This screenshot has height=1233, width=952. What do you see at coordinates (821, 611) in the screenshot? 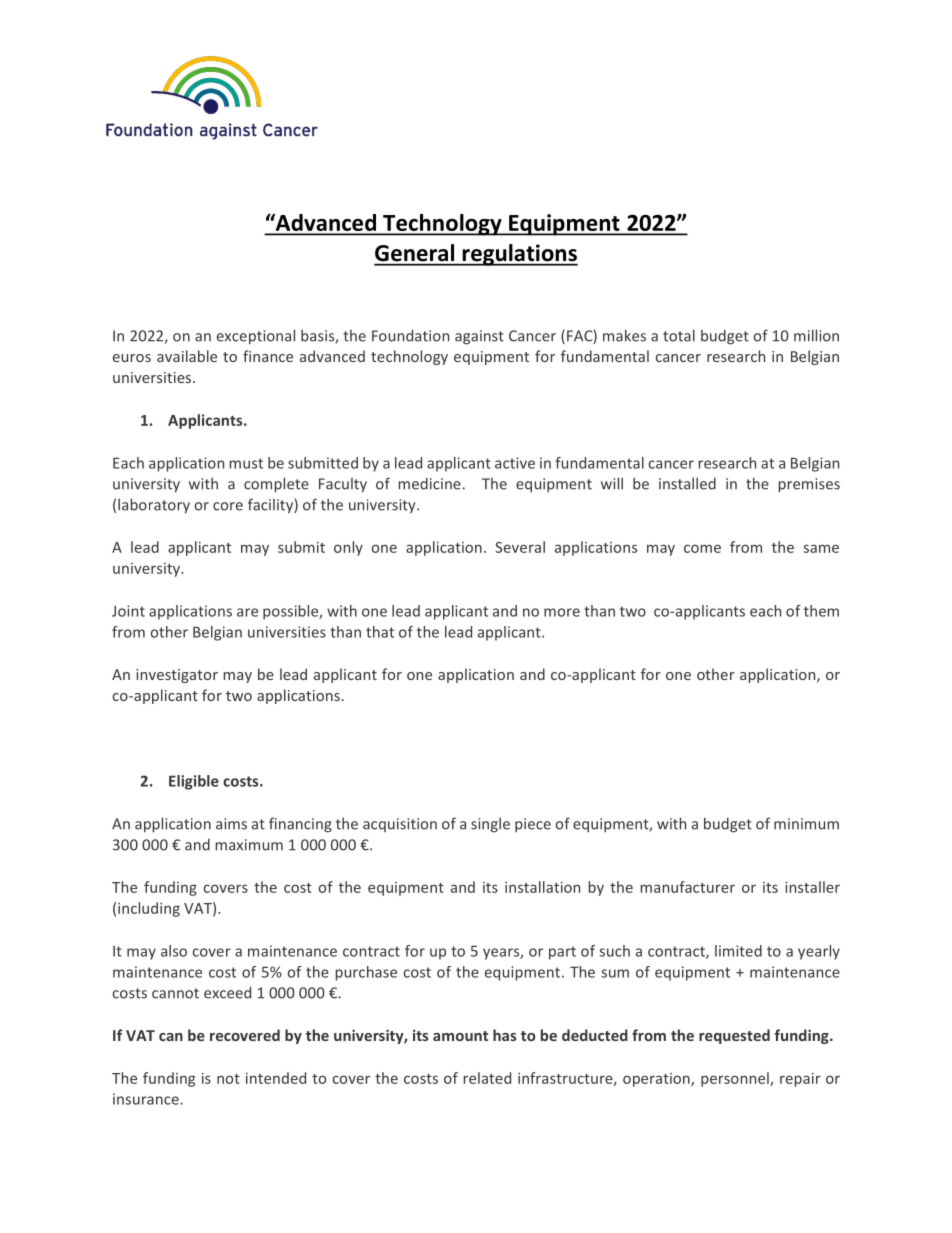
I see `them` at bounding box center [821, 611].
